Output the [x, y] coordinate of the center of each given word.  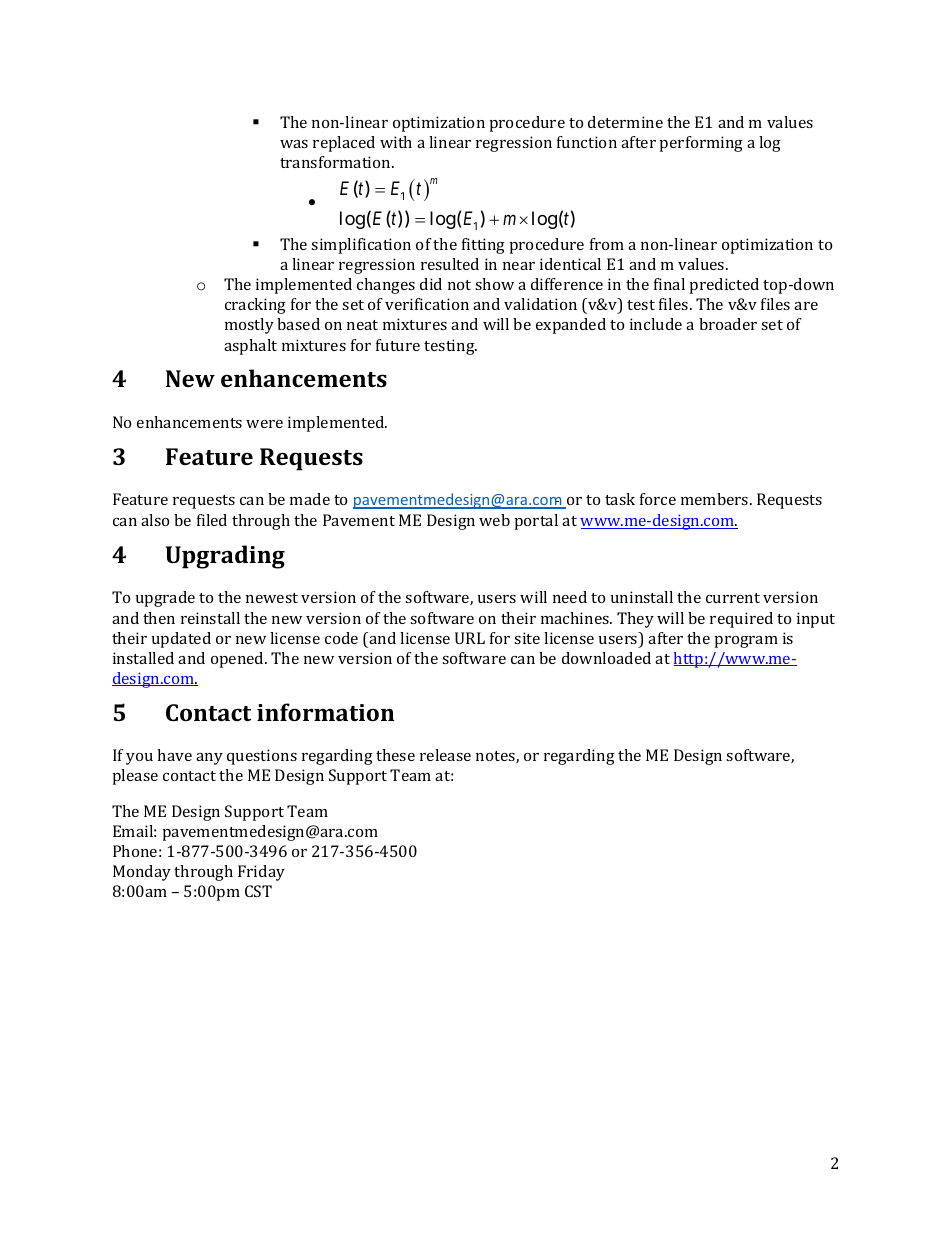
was [294, 144]
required [741, 620]
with [396, 142]
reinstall [210, 618]
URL [470, 638]
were [264, 424]
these [395, 755]
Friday [261, 873]
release [445, 755]
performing [701, 144]
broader [728, 324]
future [398, 345]
